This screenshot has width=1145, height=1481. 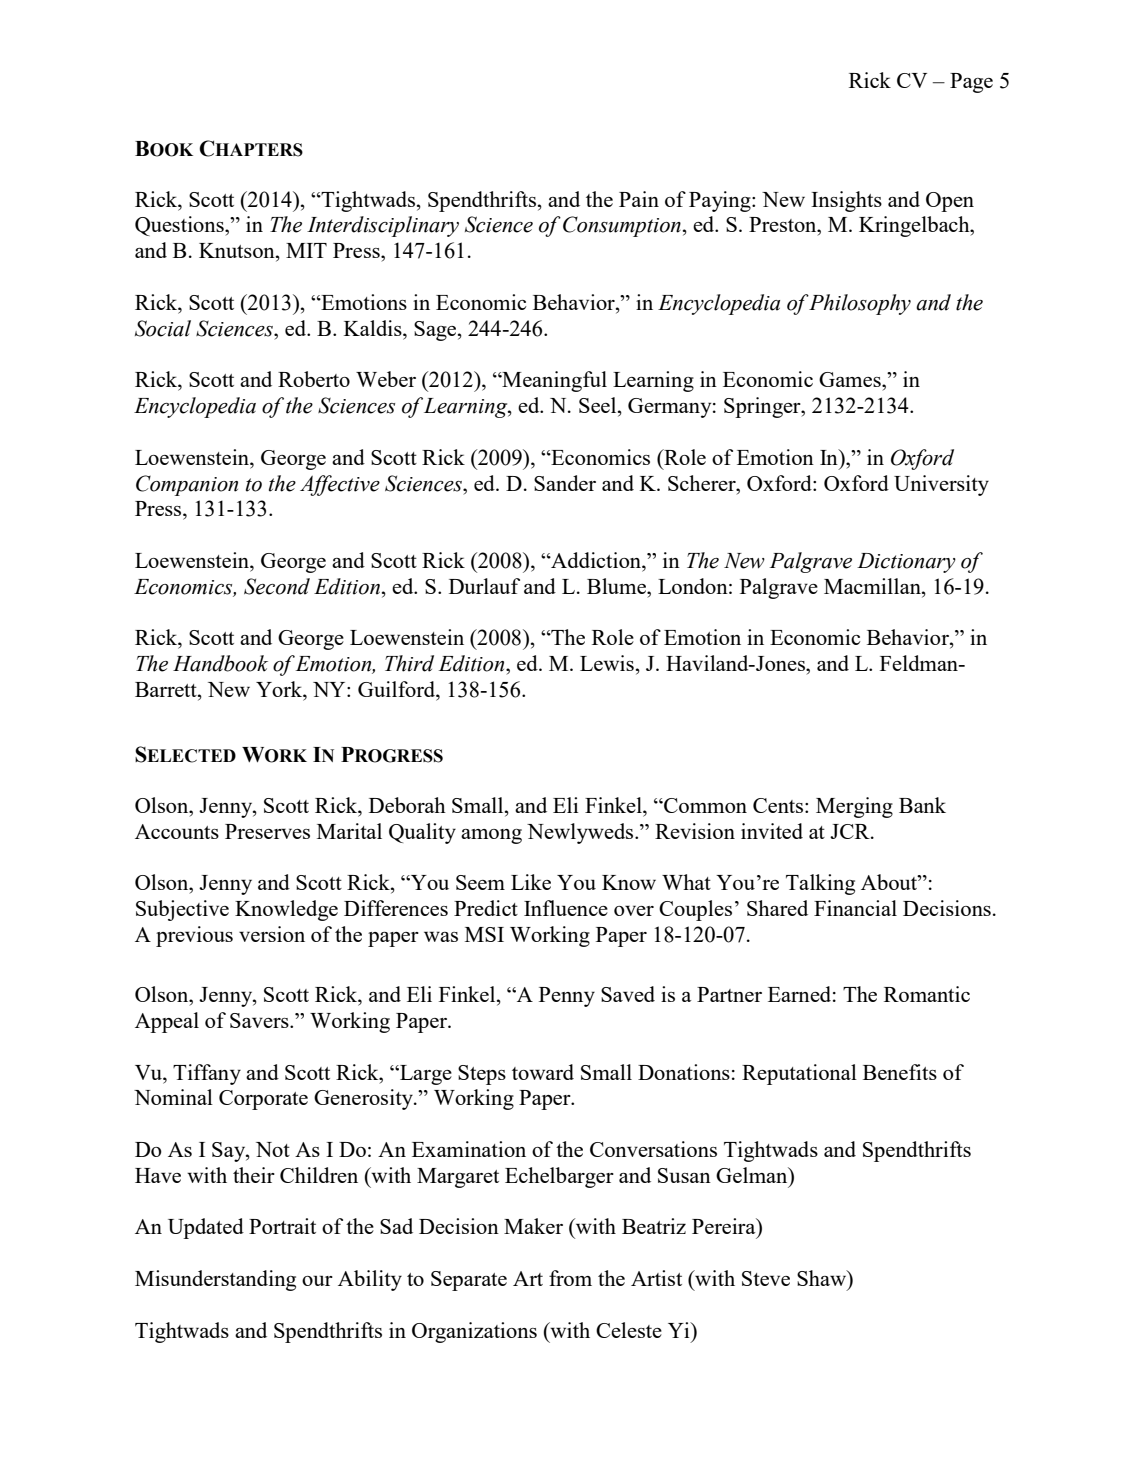 I want to click on Companion, so click(x=187, y=485).
